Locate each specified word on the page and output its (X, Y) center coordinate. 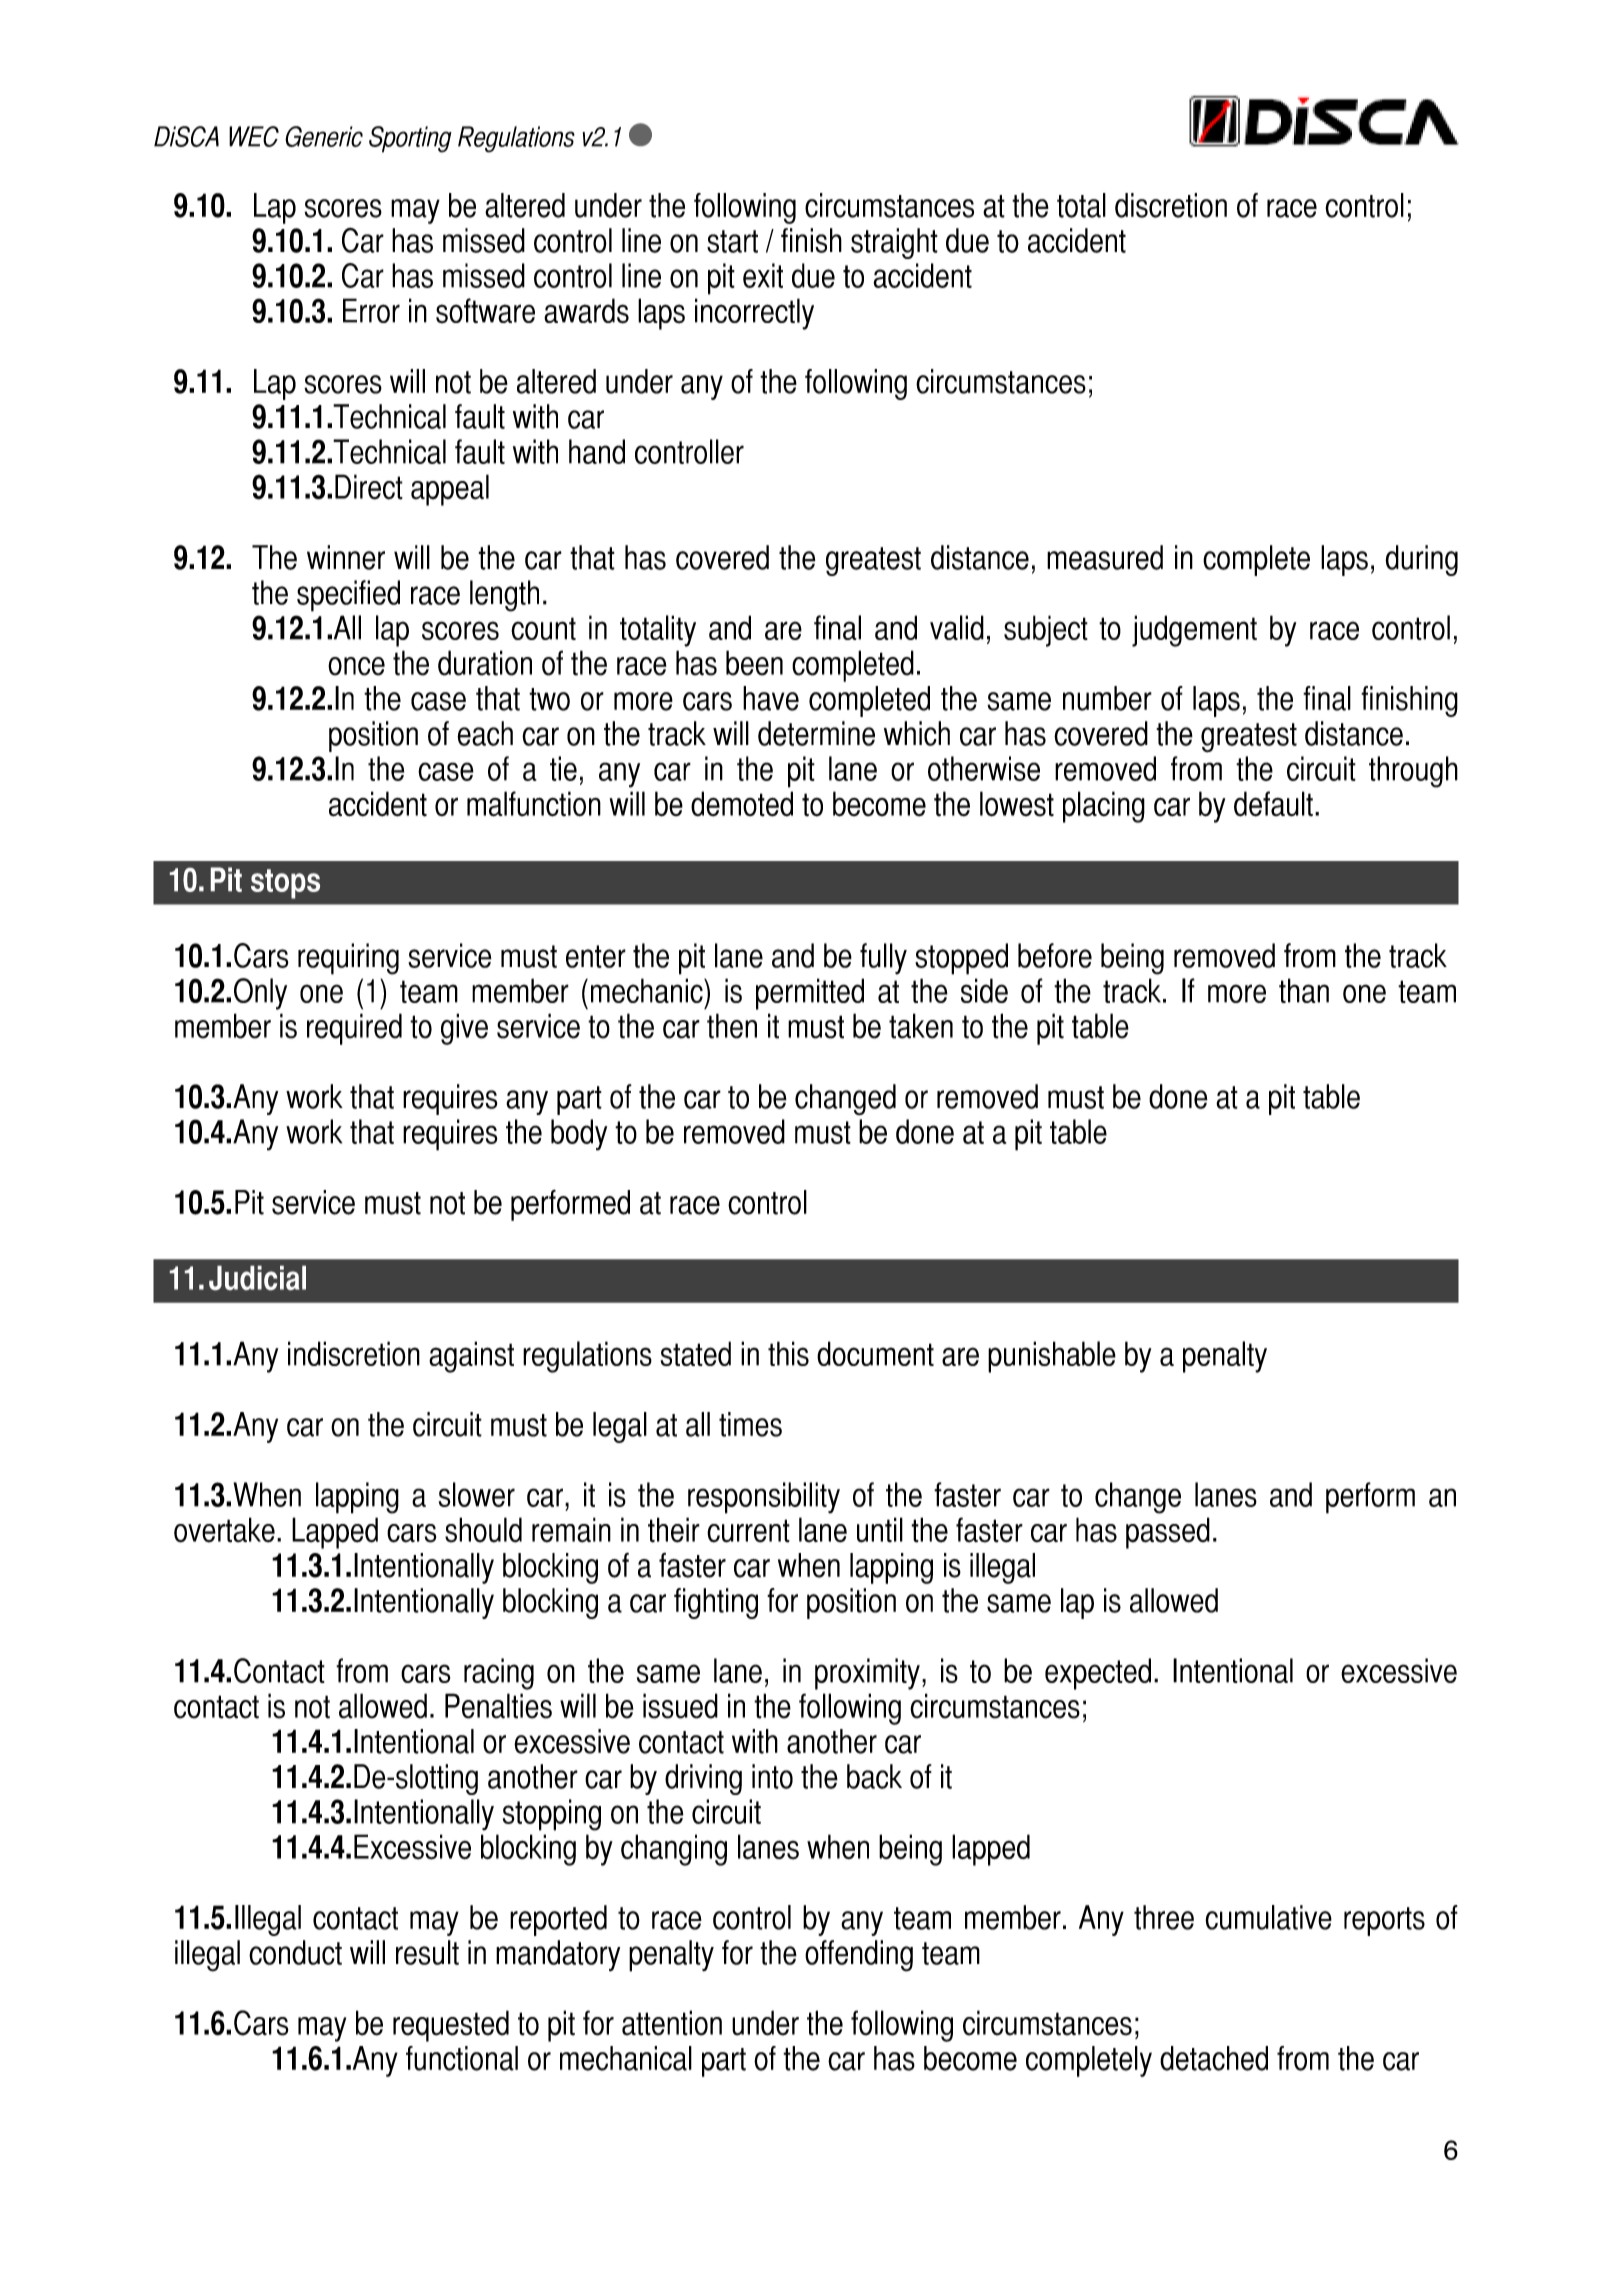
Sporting (410, 139)
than (1304, 990)
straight (894, 243)
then (732, 1026)
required (354, 1029)
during (1421, 560)
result (427, 1952)
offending (859, 1956)
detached (1214, 2058)
